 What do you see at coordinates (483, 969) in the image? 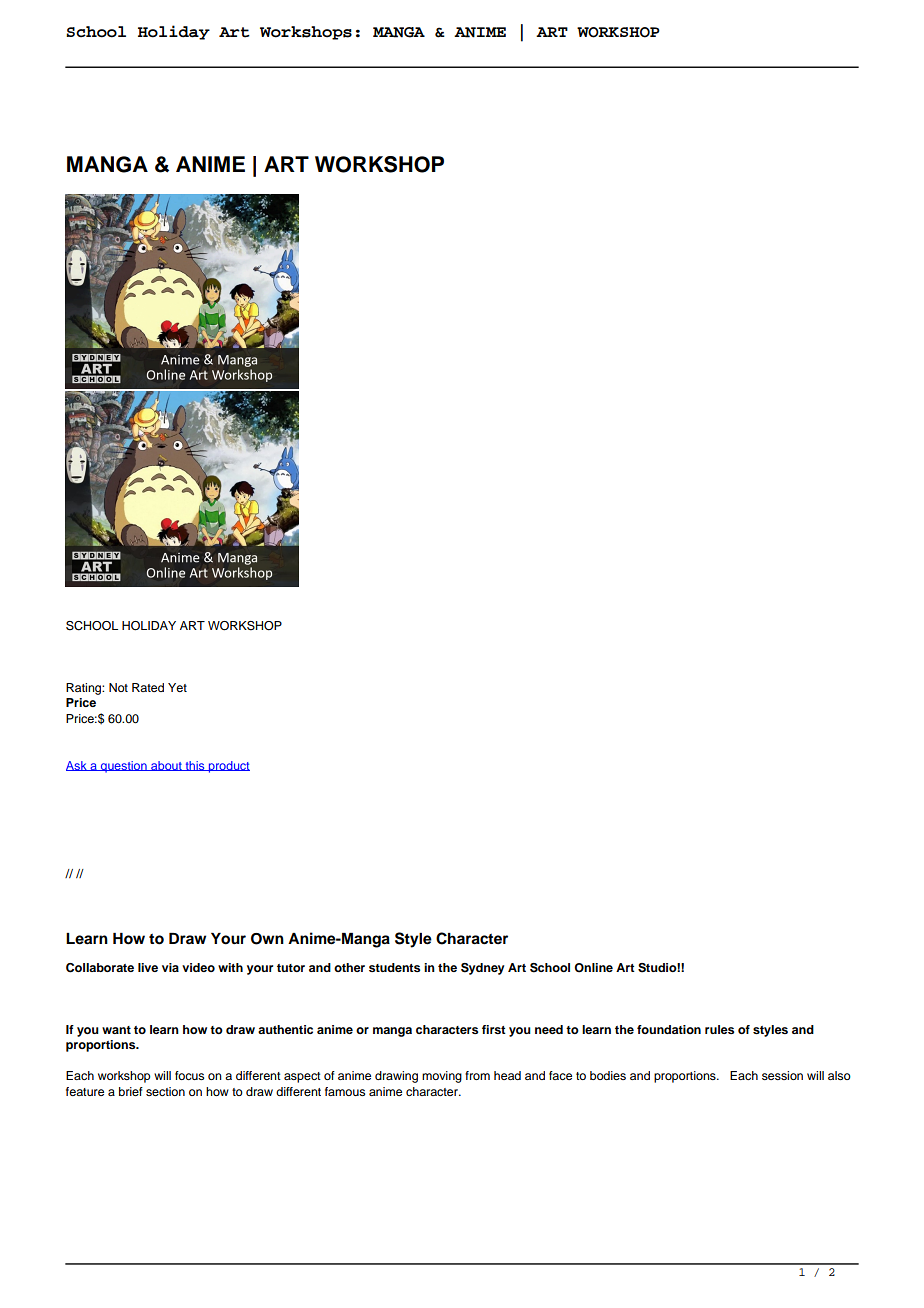
I see `Sydney` at bounding box center [483, 969].
